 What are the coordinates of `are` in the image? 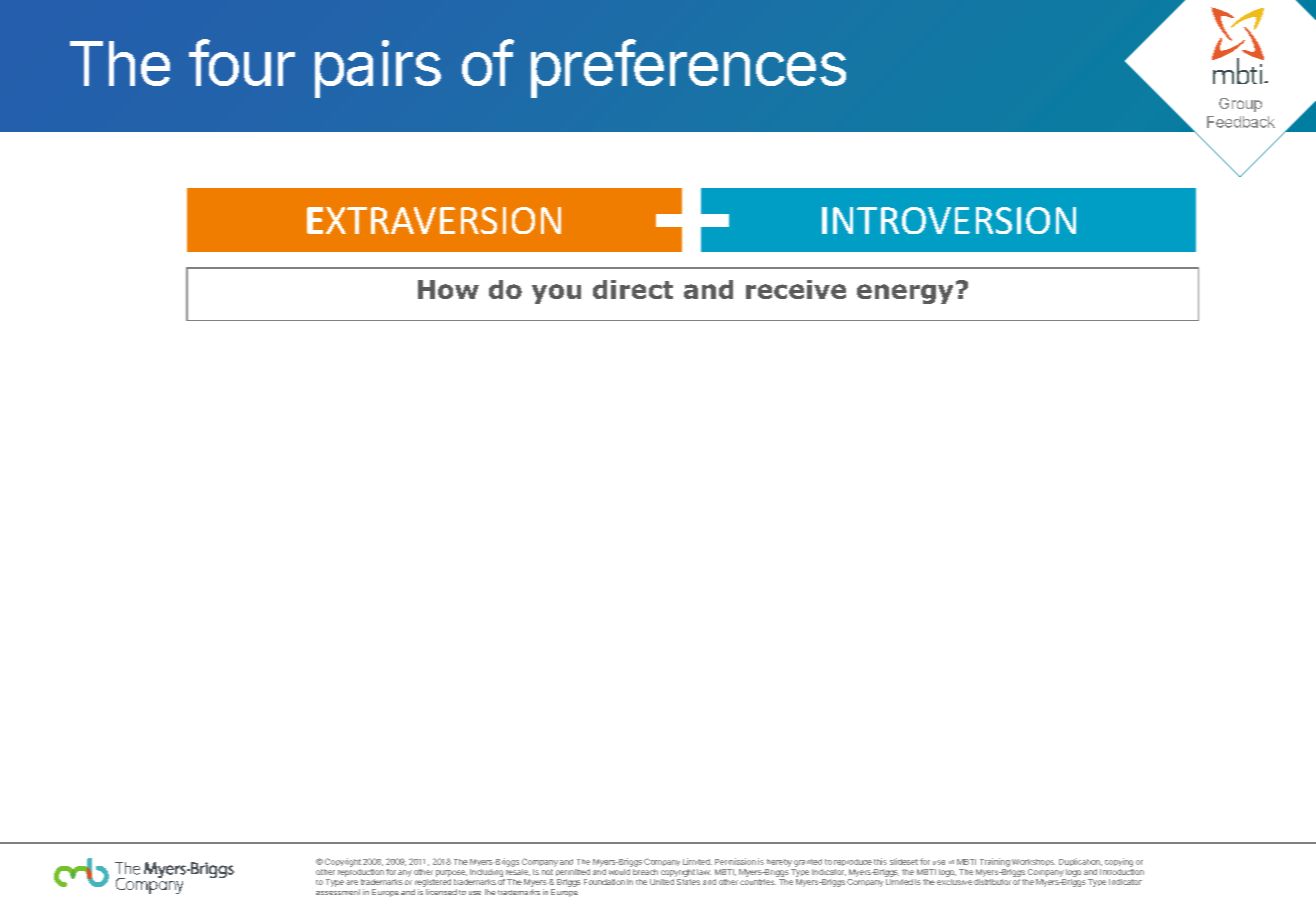 It's located at (352, 882).
